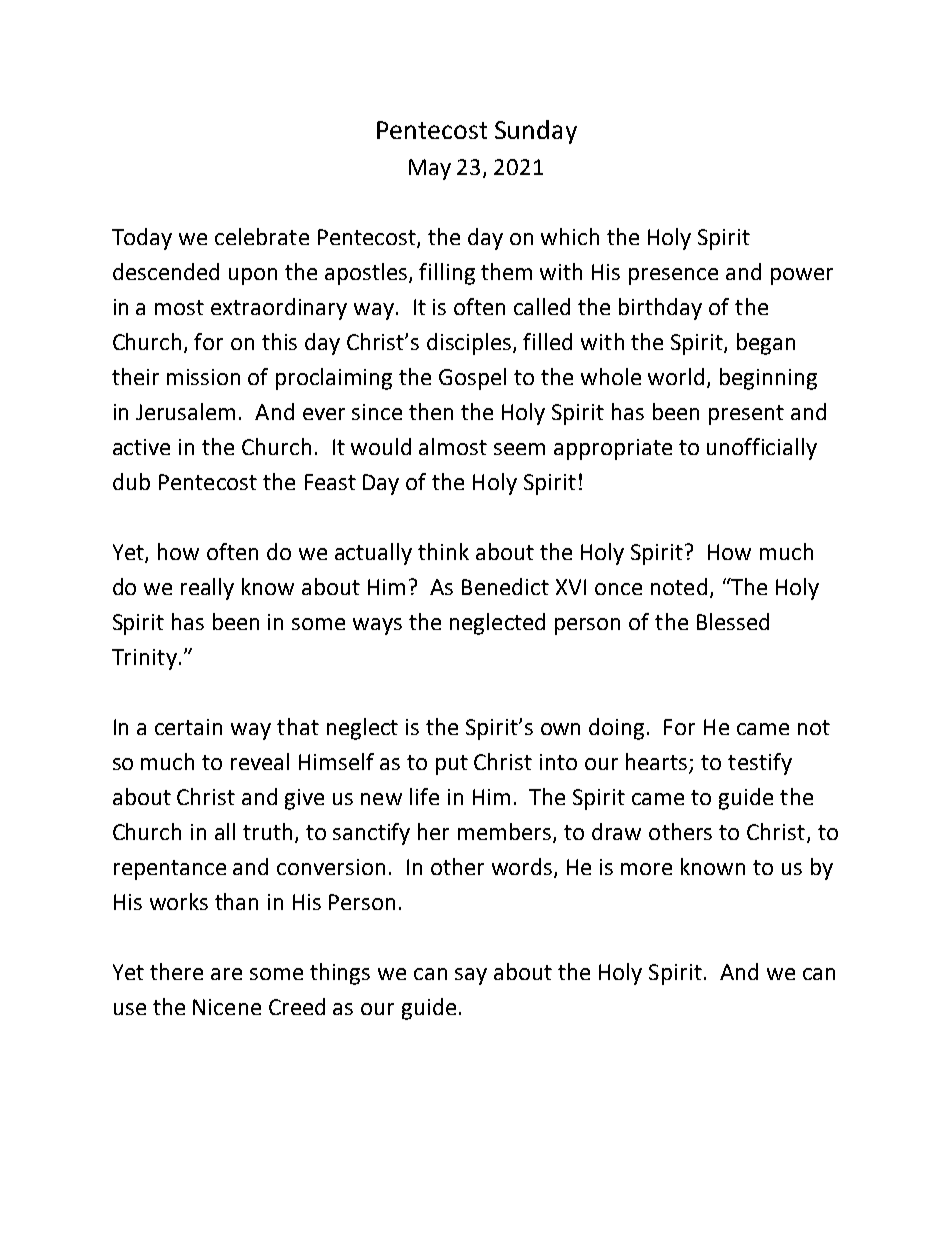  Describe the element at coordinates (226, 974) in the image. I see `are` at that location.
